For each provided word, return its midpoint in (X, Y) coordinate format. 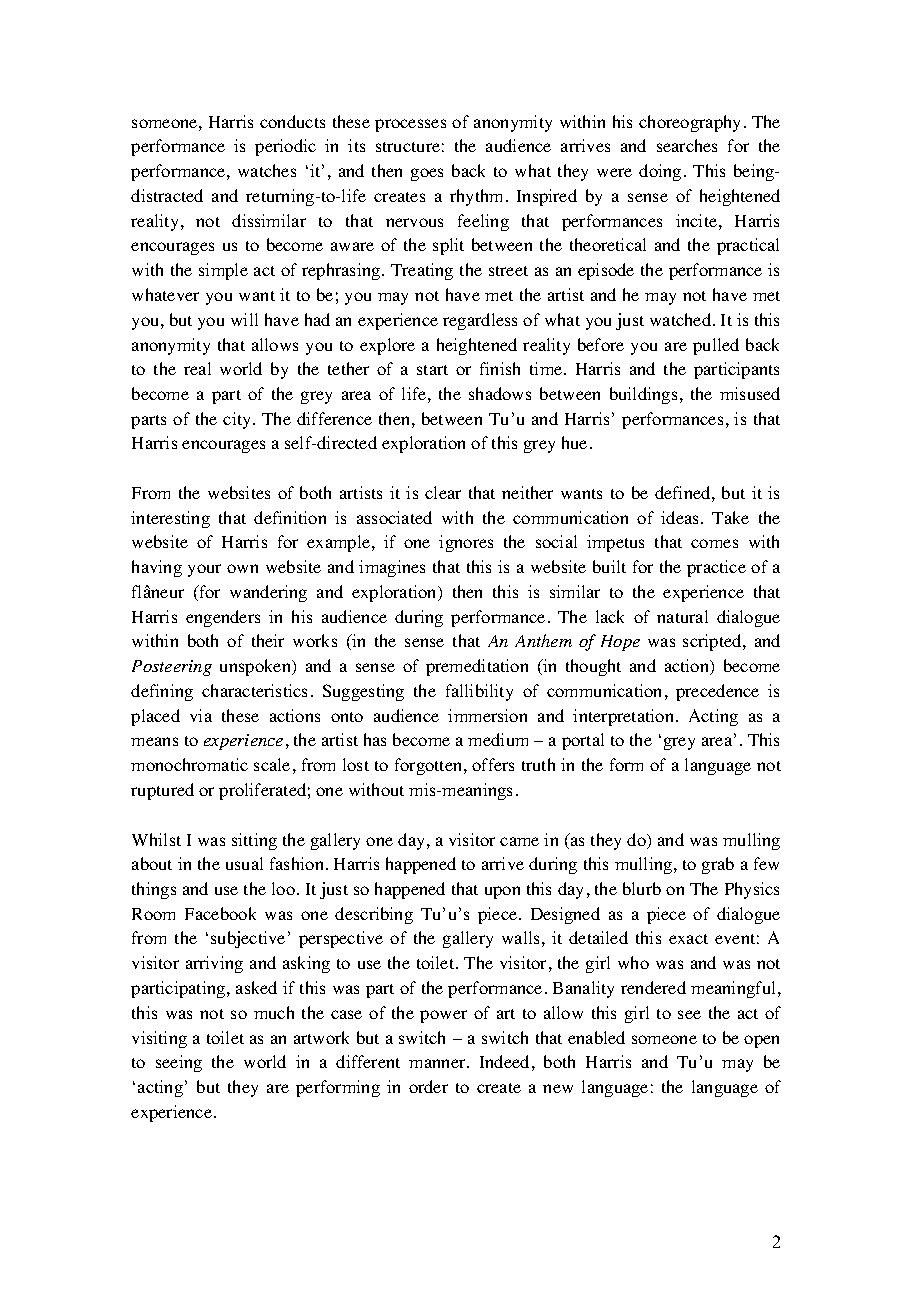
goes (427, 174)
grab (718, 865)
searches (687, 145)
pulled (716, 346)
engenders (223, 618)
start (432, 370)
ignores (466, 543)
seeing (179, 1063)
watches (267, 170)
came (519, 841)
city (238, 420)
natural (682, 616)
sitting (254, 841)
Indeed (504, 1061)
